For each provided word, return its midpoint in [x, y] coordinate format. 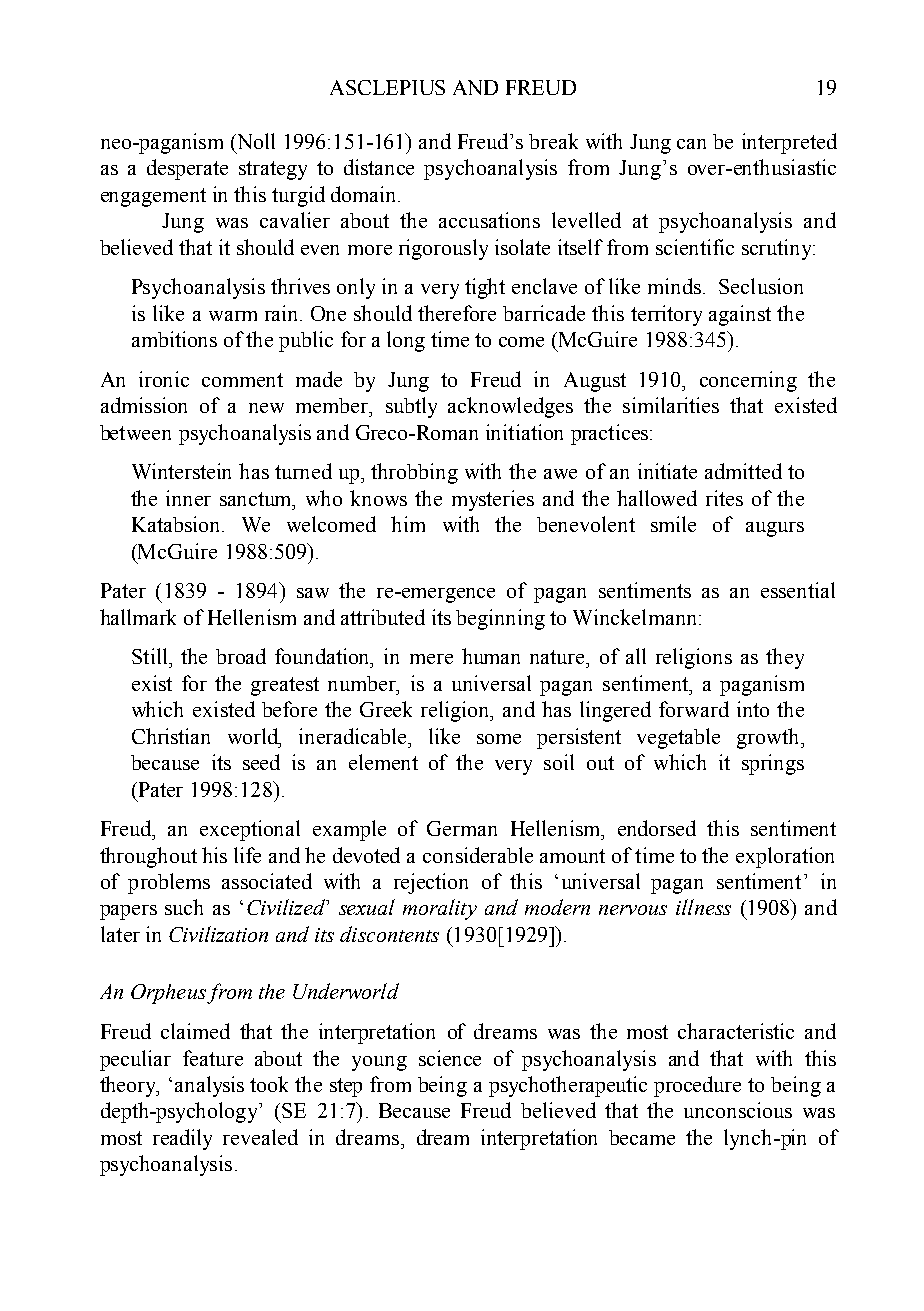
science [450, 1058]
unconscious [738, 1110]
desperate [187, 169]
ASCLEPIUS [387, 87]
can [691, 144]
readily [182, 1139]
